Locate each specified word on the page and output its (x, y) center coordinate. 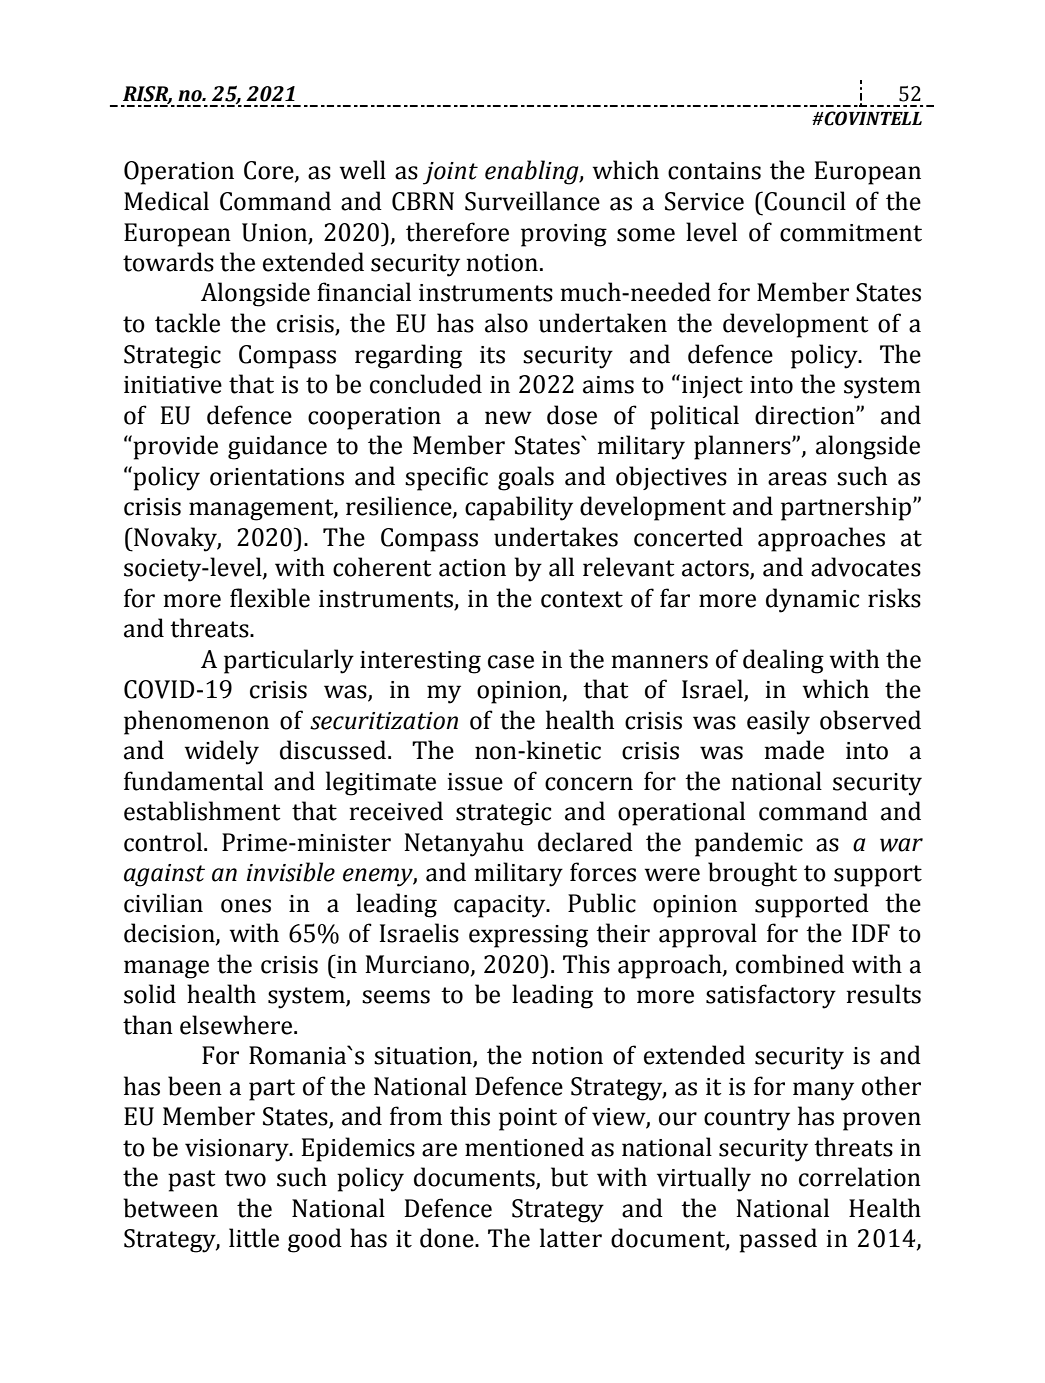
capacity (501, 906)
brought (752, 874)
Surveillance (532, 201)
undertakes (556, 537)
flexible (270, 598)
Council (805, 201)
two (245, 1178)
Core (270, 171)
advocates (866, 567)
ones (246, 906)
